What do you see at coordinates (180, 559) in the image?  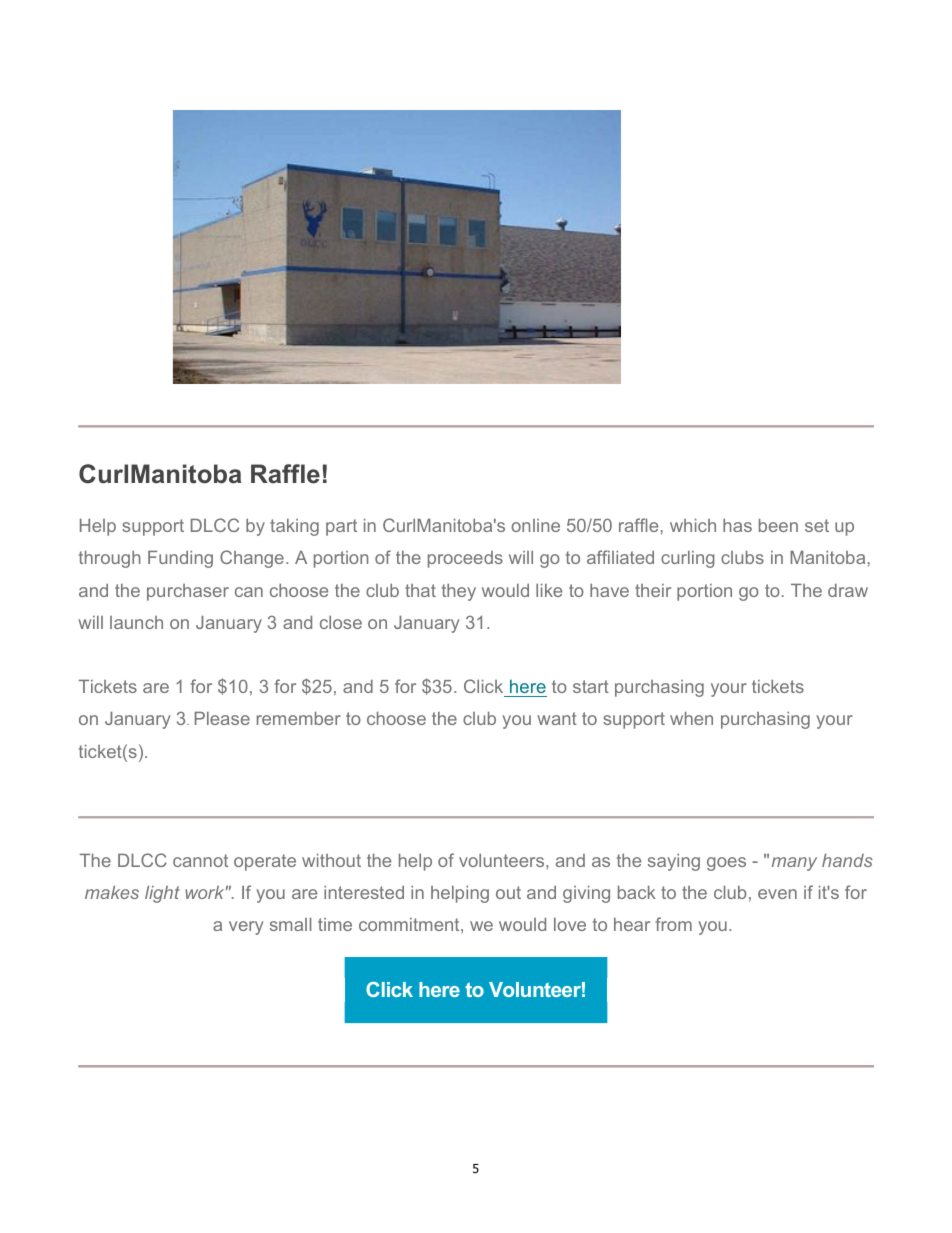 I see `Funding` at bounding box center [180, 559].
